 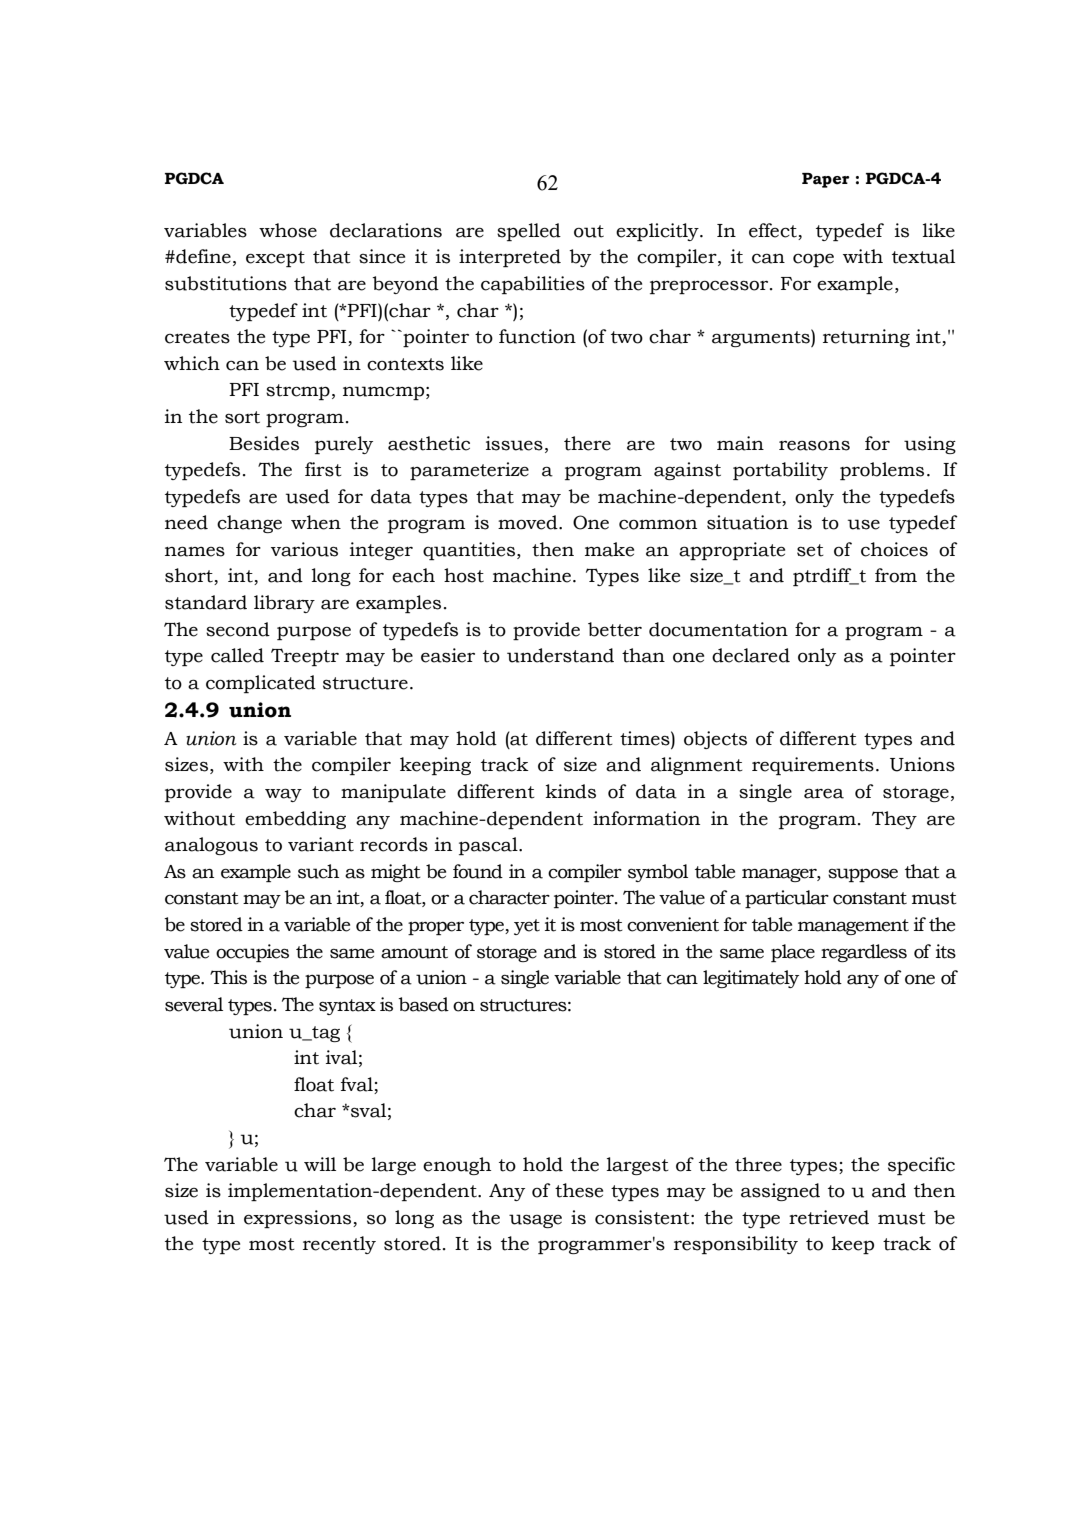 I want to click on kinds, so click(x=570, y=791).
